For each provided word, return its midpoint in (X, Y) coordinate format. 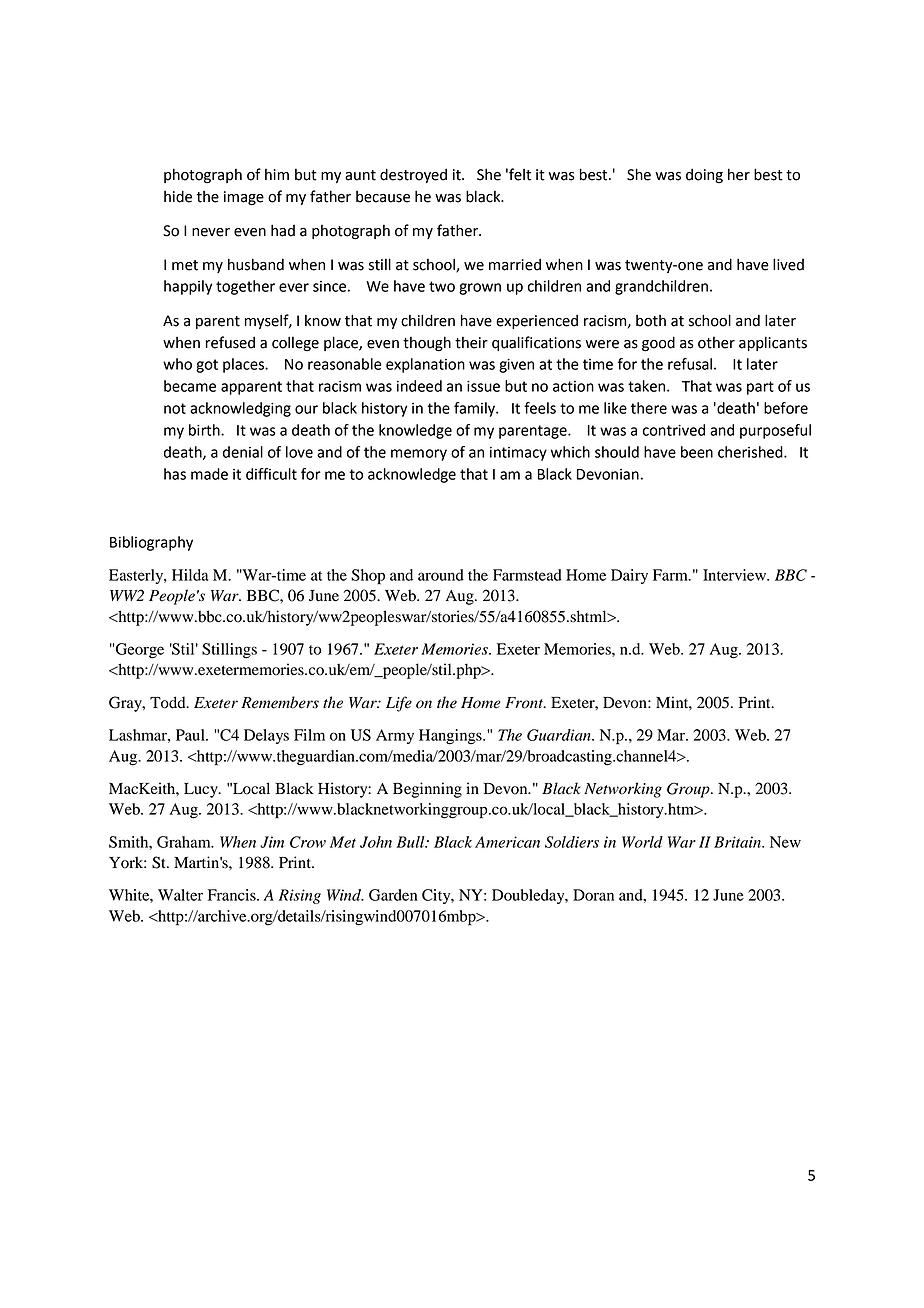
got (207, 366)
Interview (736, 575)
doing (704, 176)
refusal (690, 364)
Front (525, 703)
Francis (233, 895)
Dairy (629, 576)
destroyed (413, 175)
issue (483, 386)
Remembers (280, 702)
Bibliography (151, 543)
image (244, 198)
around (441, 575)
